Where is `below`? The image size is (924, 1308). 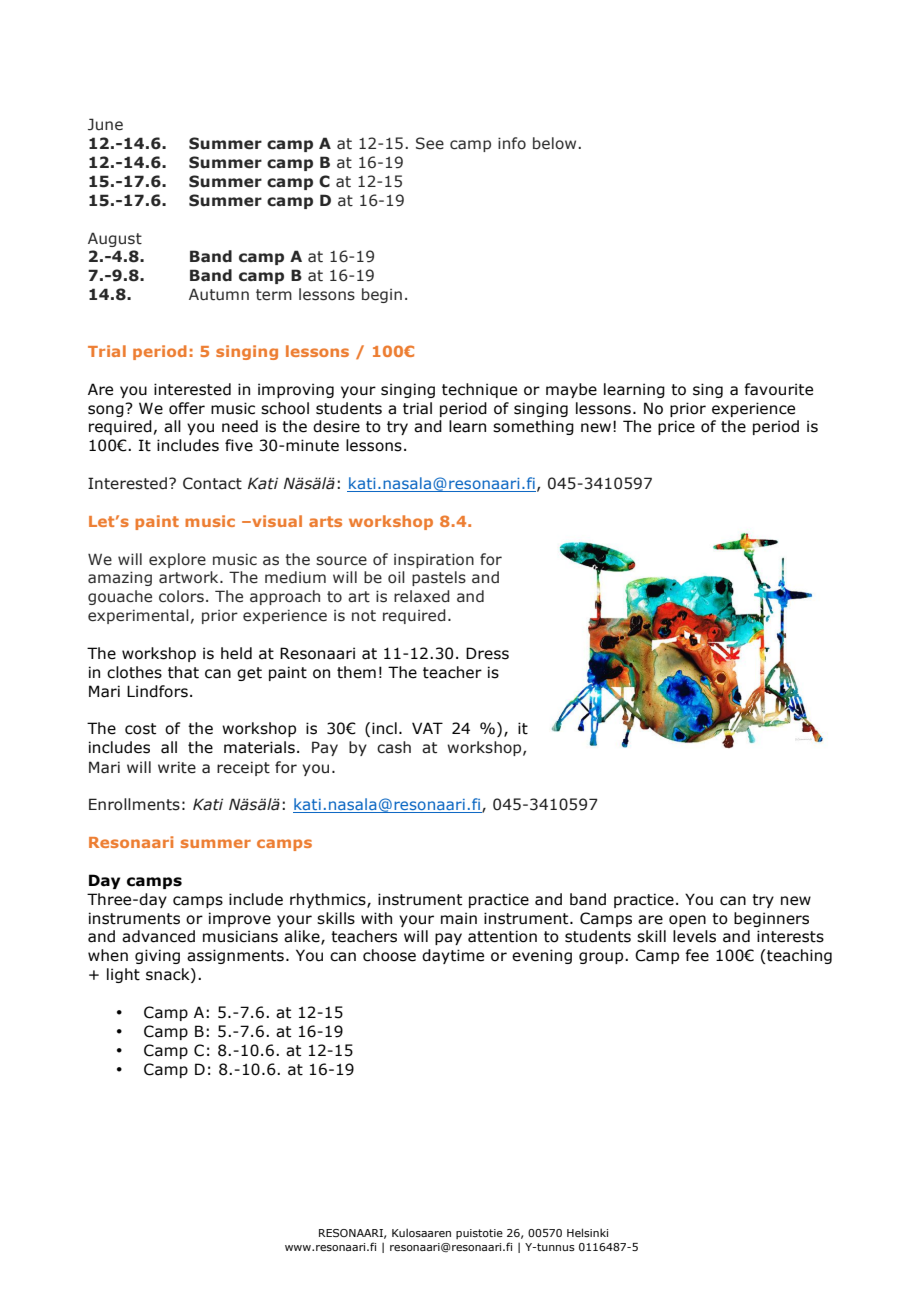 below is located at coordinates (556, 143).
